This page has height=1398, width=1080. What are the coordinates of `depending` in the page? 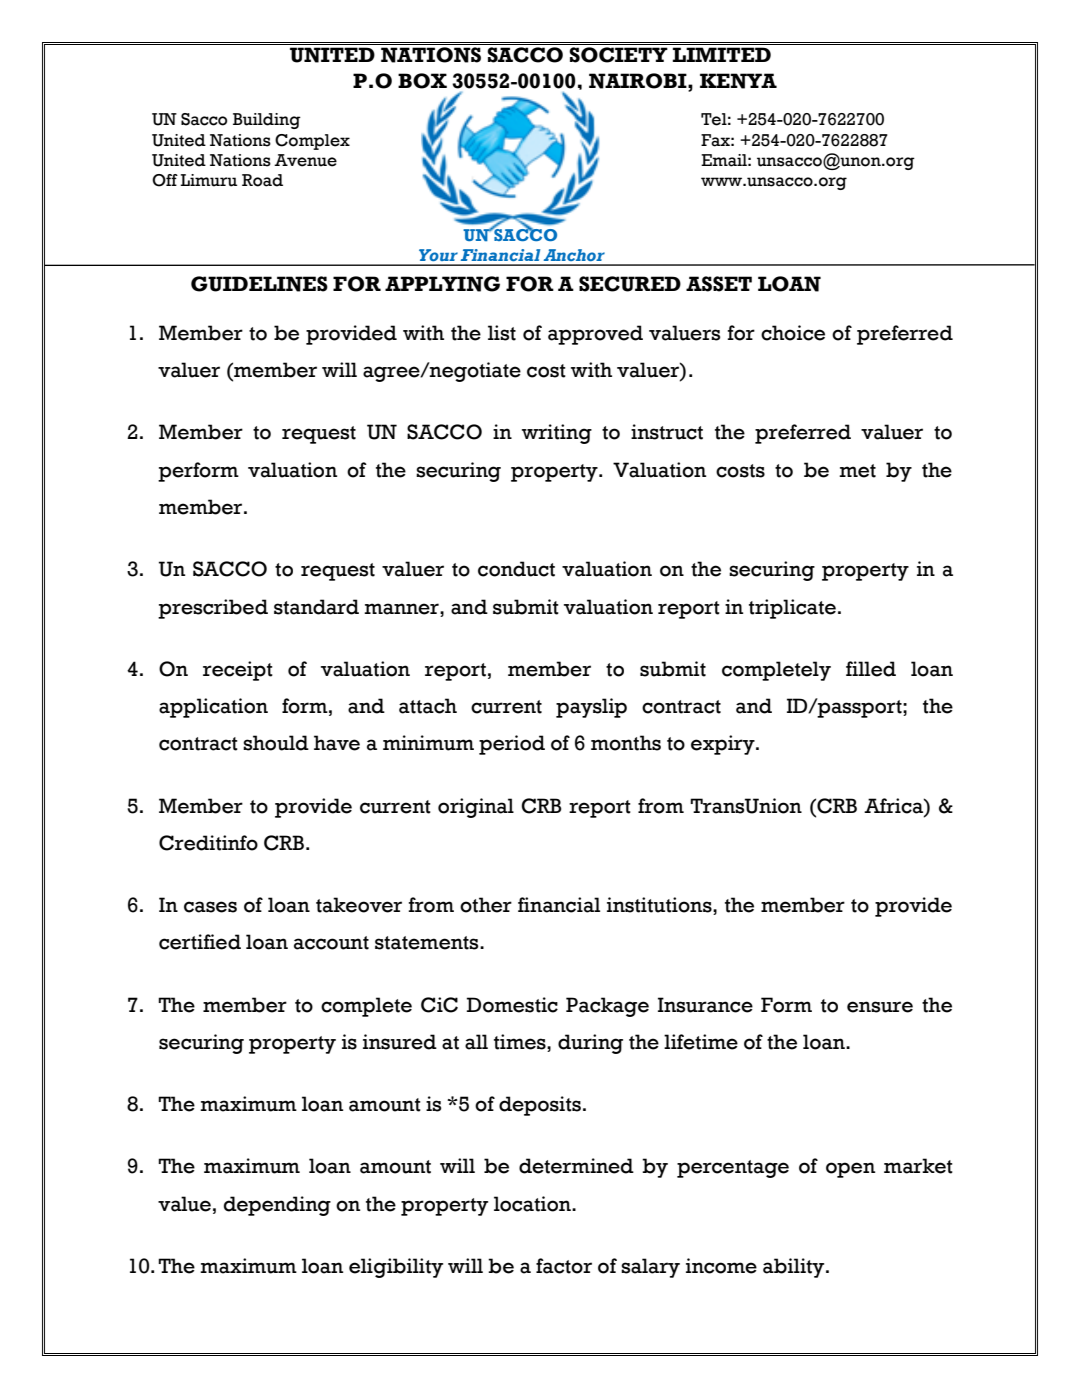 It's located at (277, 1206).
